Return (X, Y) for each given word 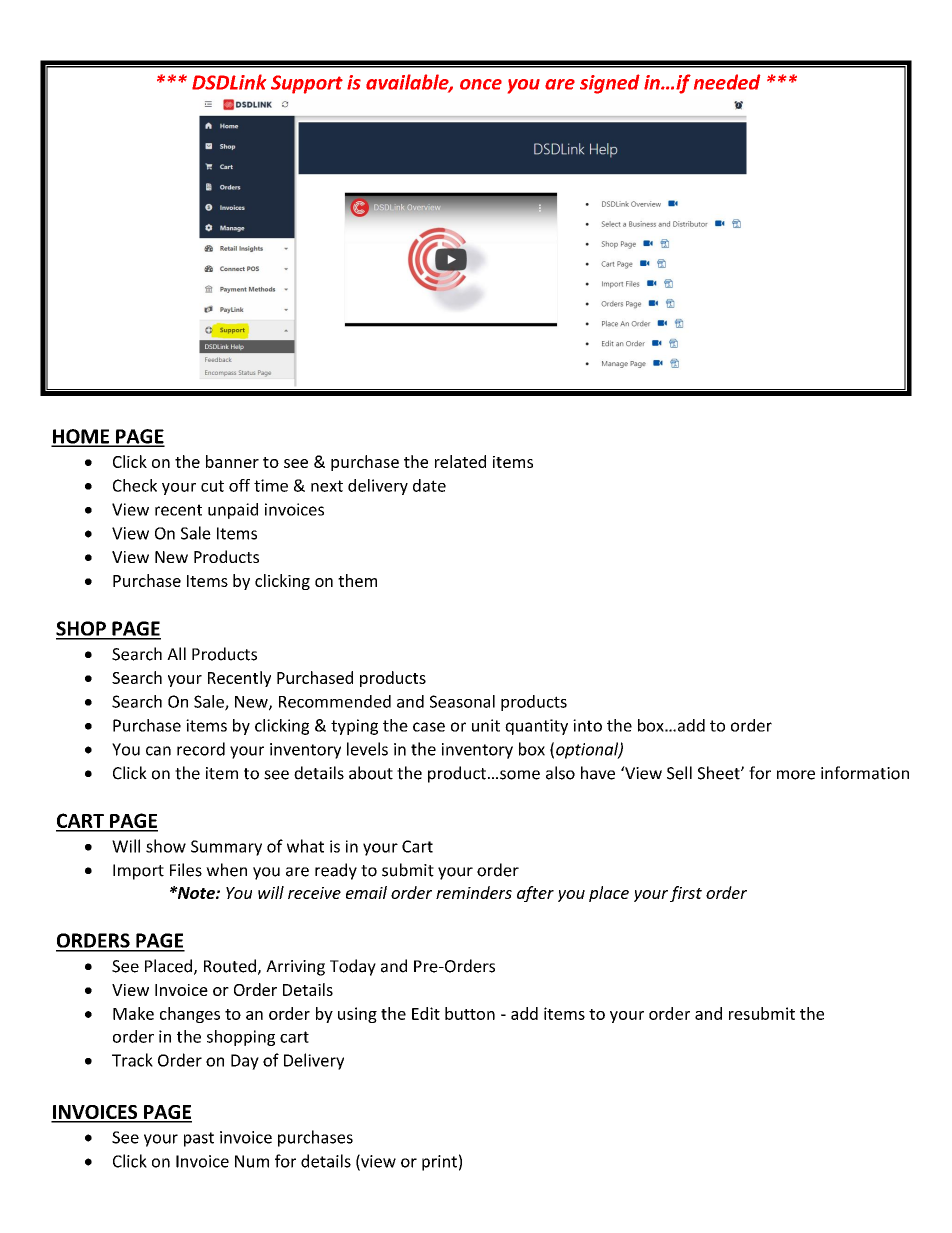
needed (727, 82)
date (429, 485)
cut (212, 486)
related (460, 461)
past (199, 1139)
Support (307, 84)
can (158, 751)
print (439, 1163)
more (796, 775)
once (481, 84)
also (560, 773)
